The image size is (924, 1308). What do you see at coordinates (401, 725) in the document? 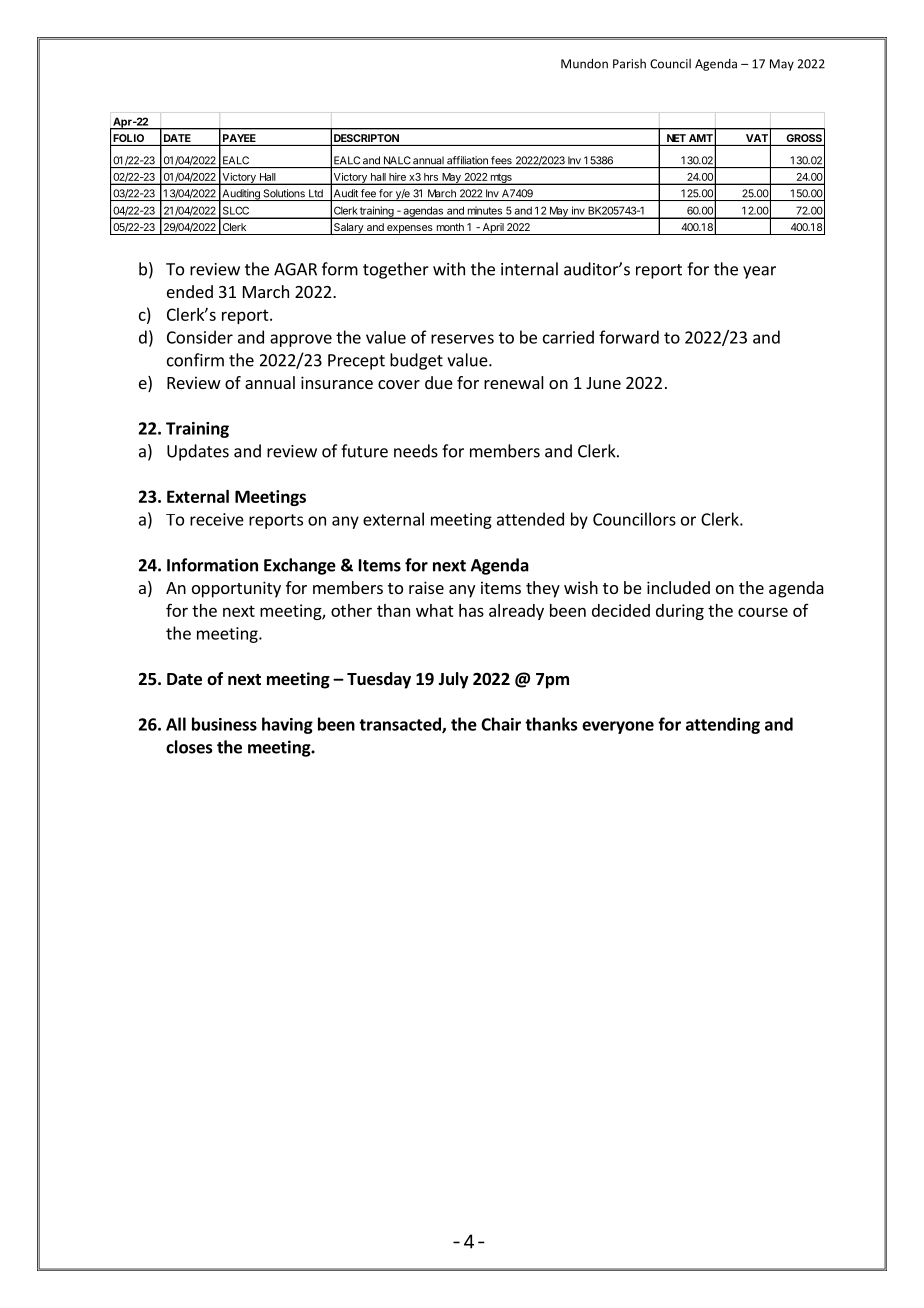
I see `transacted` at bounding box center [401, 725].
